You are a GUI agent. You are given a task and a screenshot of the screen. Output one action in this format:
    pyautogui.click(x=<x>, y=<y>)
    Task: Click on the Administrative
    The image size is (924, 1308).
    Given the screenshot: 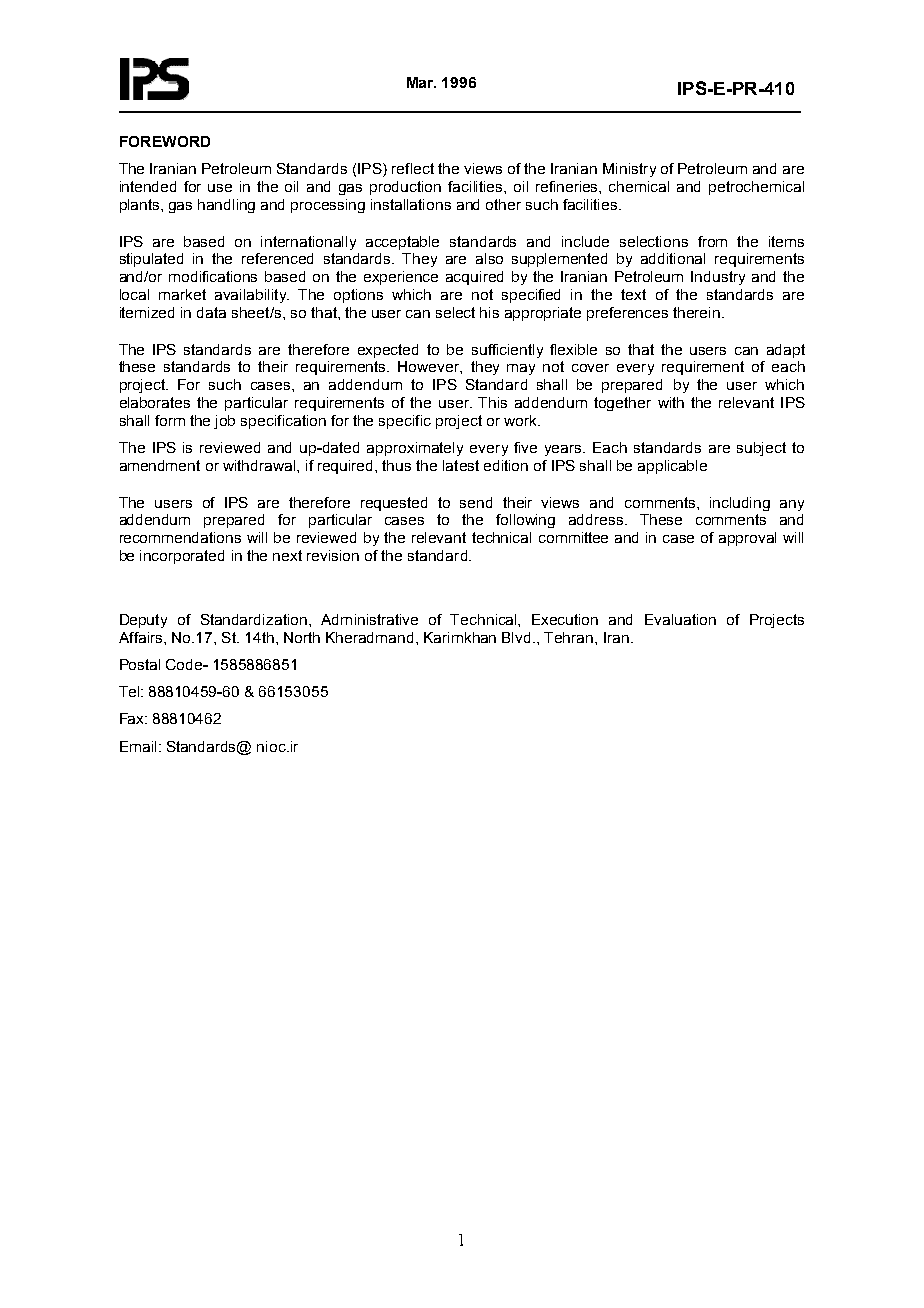 What is the action you would take?
    pyautogui.click(x=369, y=619)
